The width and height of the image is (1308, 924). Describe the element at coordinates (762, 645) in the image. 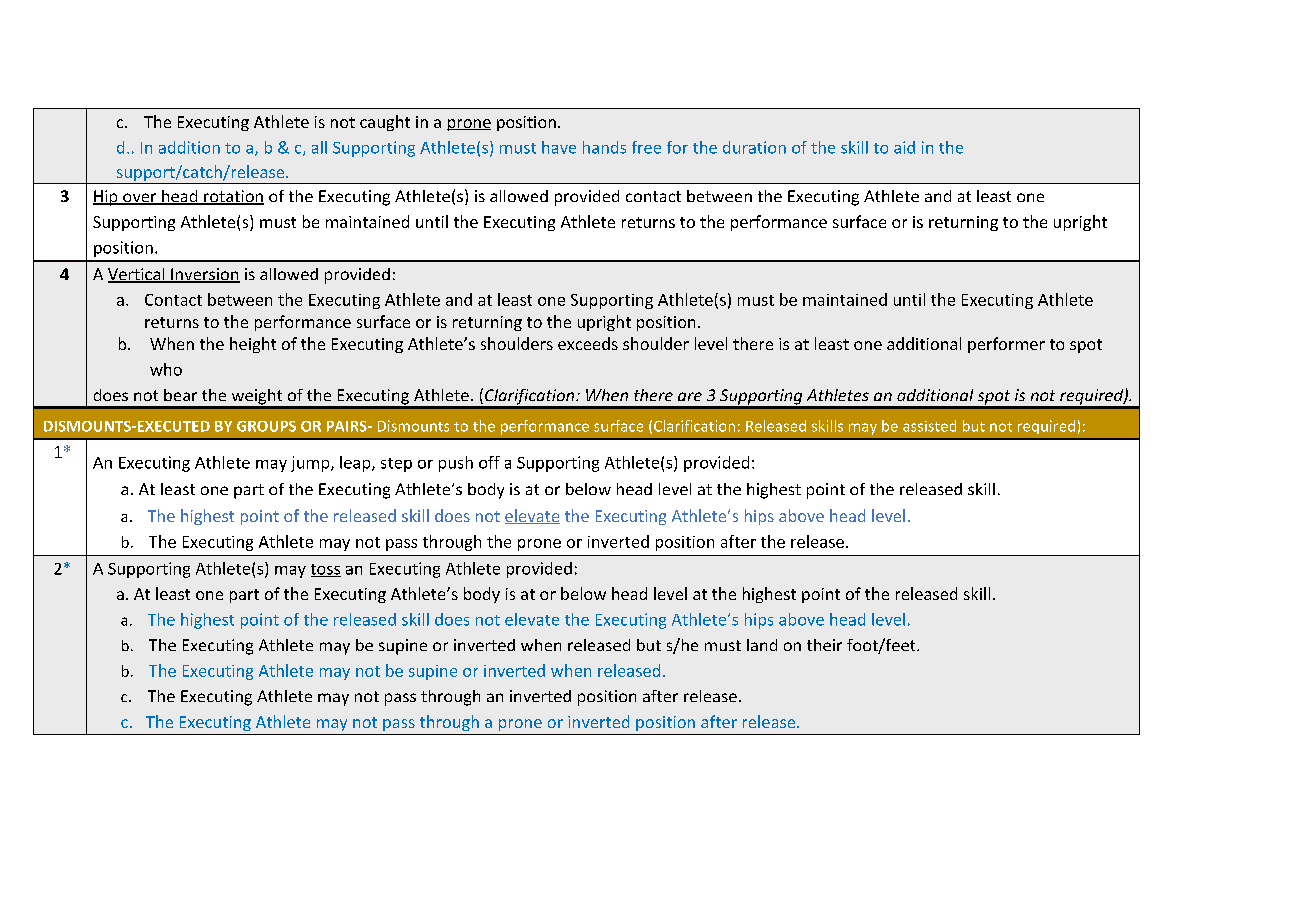

I see `land` at that location.
